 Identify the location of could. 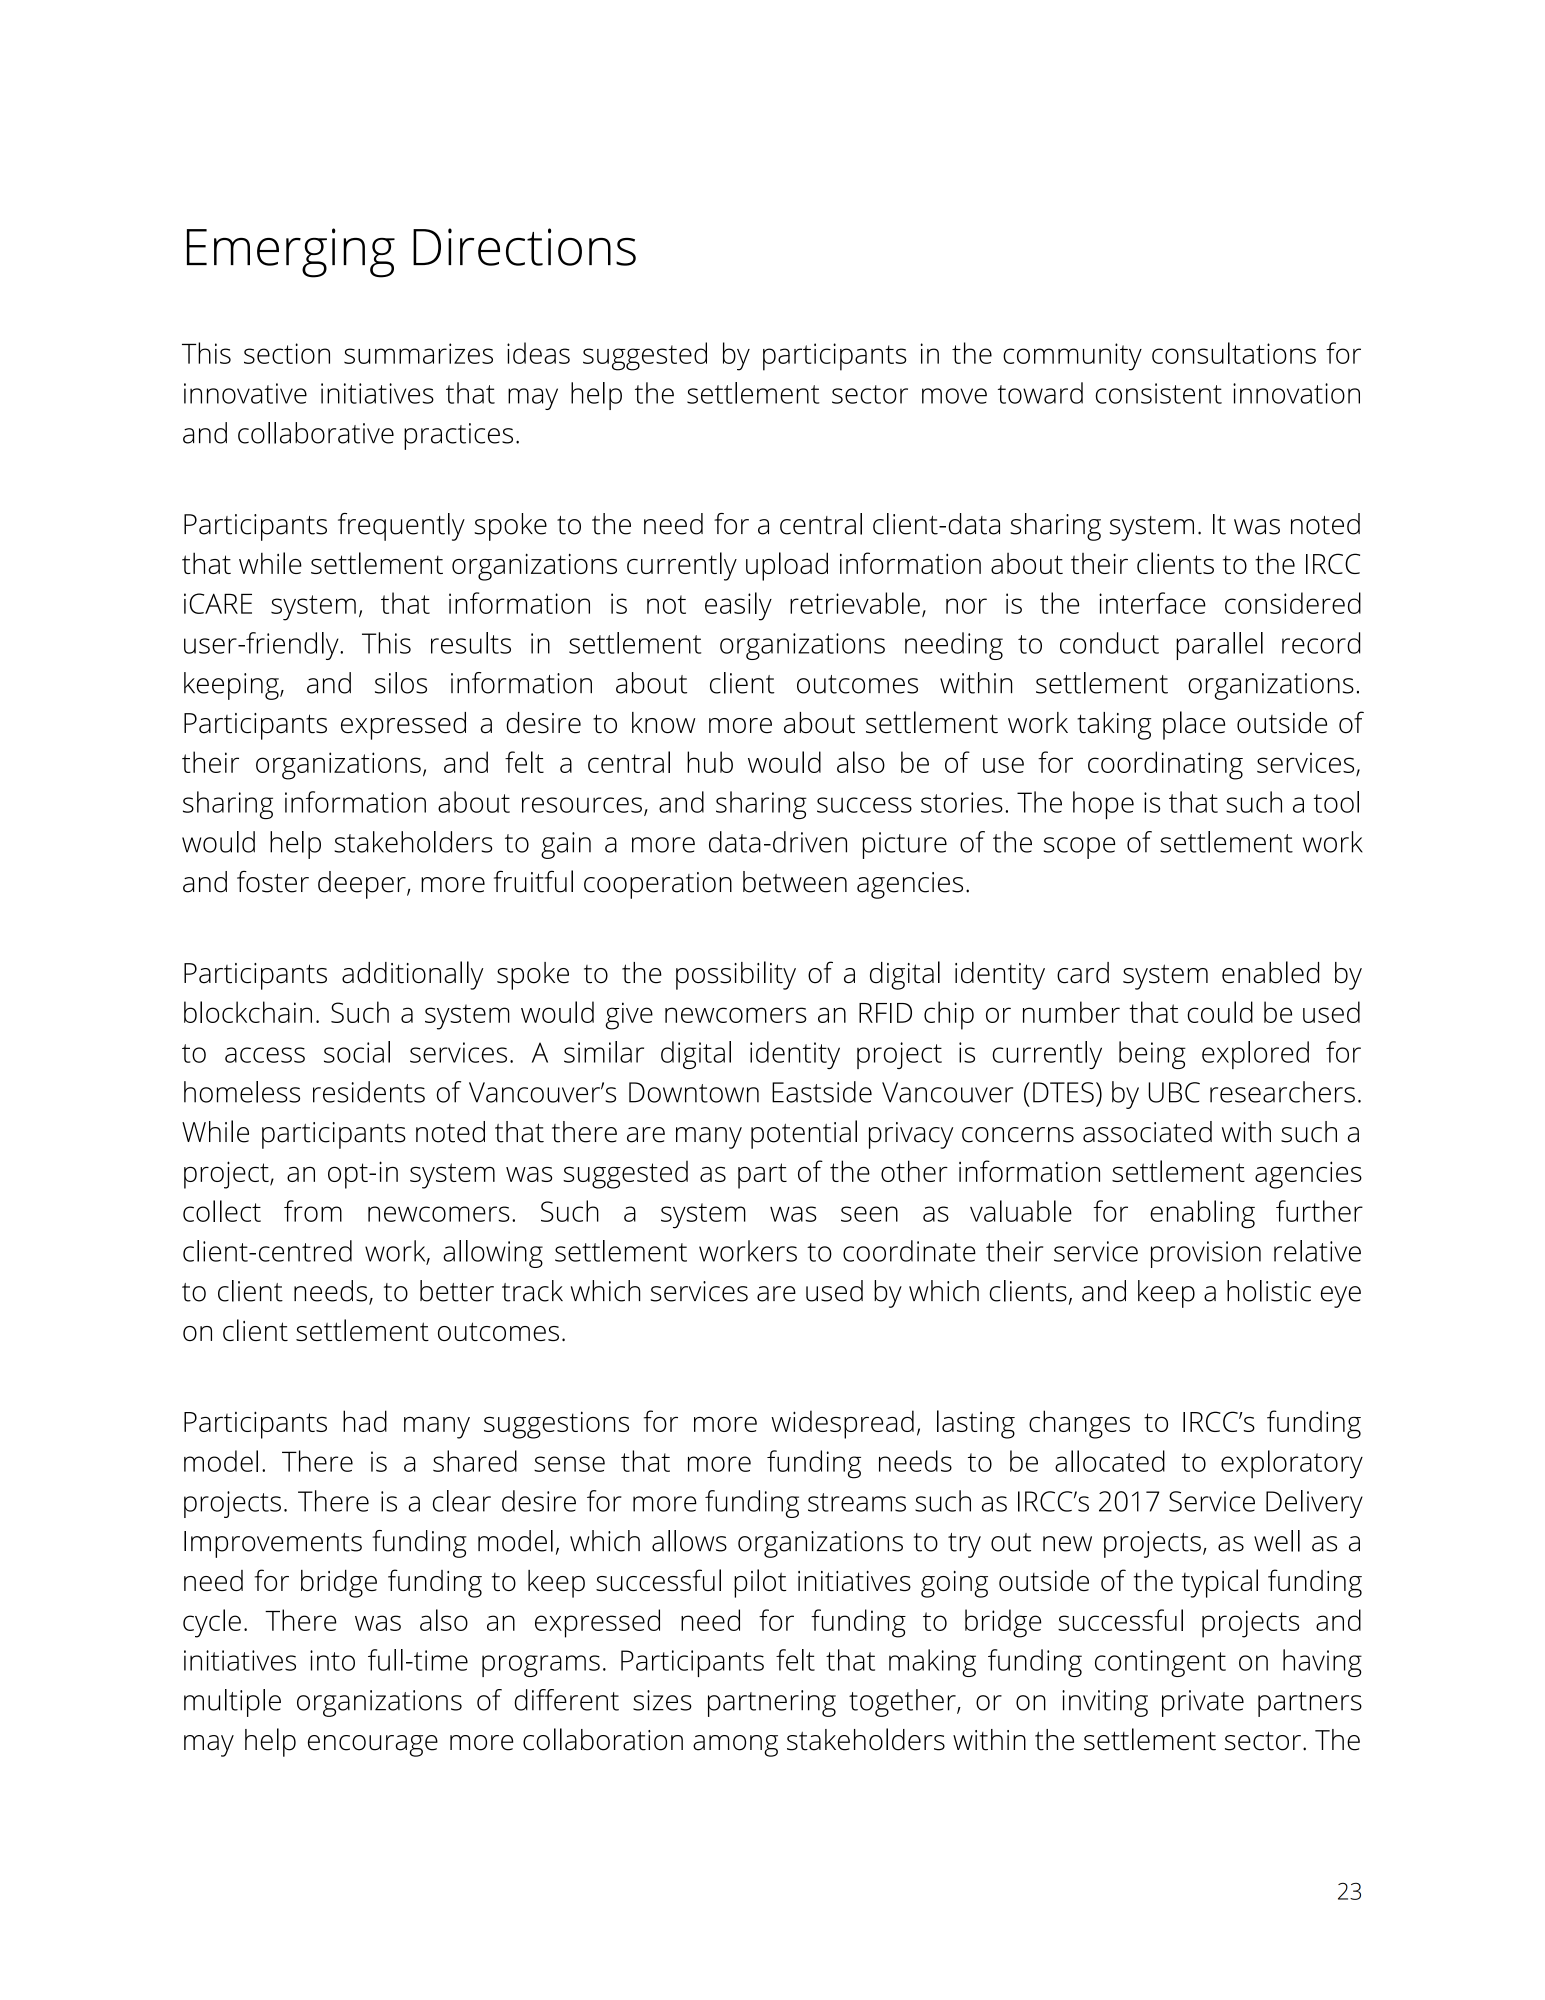
(1220, 1012).
